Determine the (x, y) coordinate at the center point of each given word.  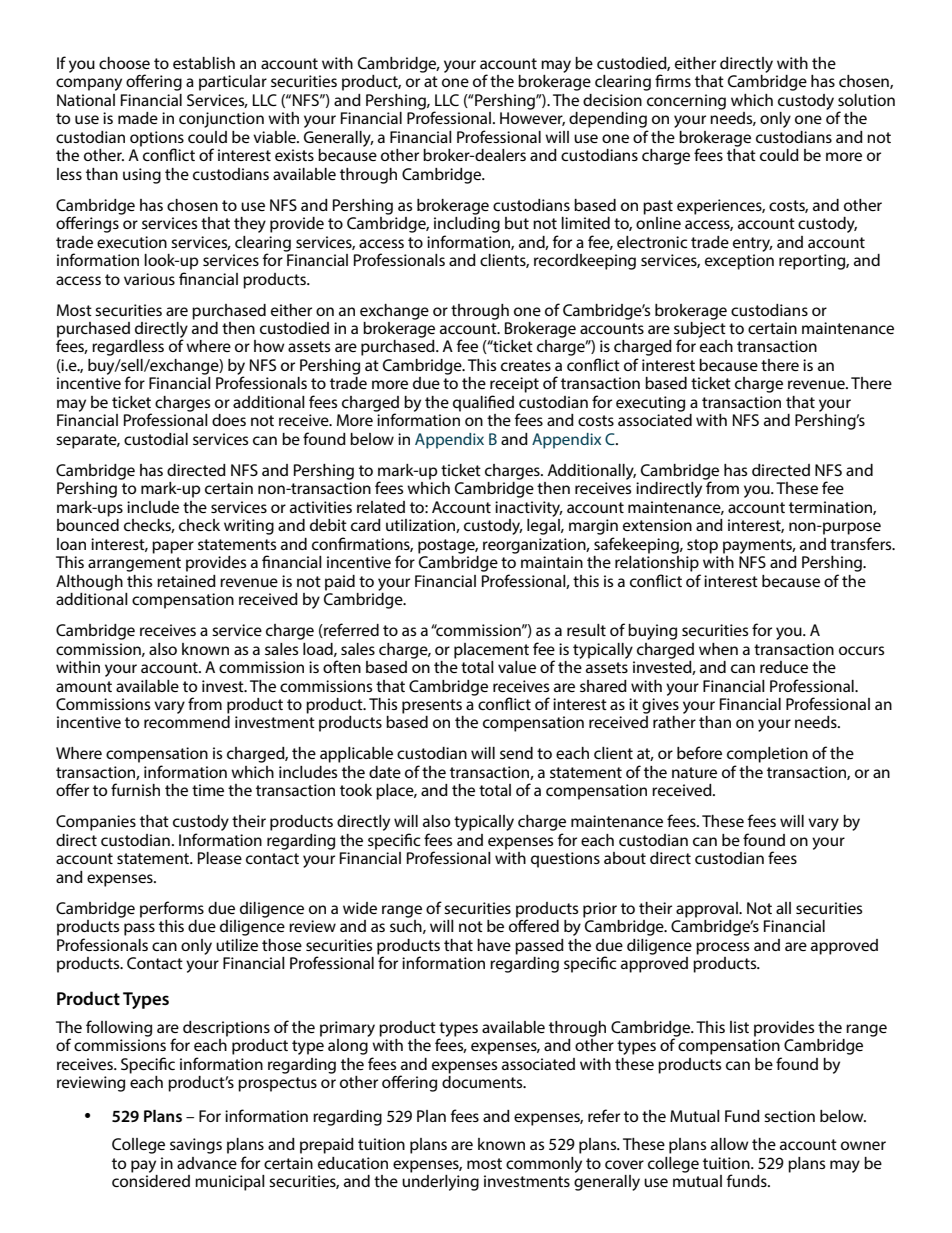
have (494, 945)
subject (700, 329)
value (517, 667)
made (138, 118)
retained (186, 581)
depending (608, 120)
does (229, 420)
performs (172, 909)
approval (708, 910)
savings (196, 1146)
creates (526, 365)
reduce (784, 667)
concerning (686, 102)
